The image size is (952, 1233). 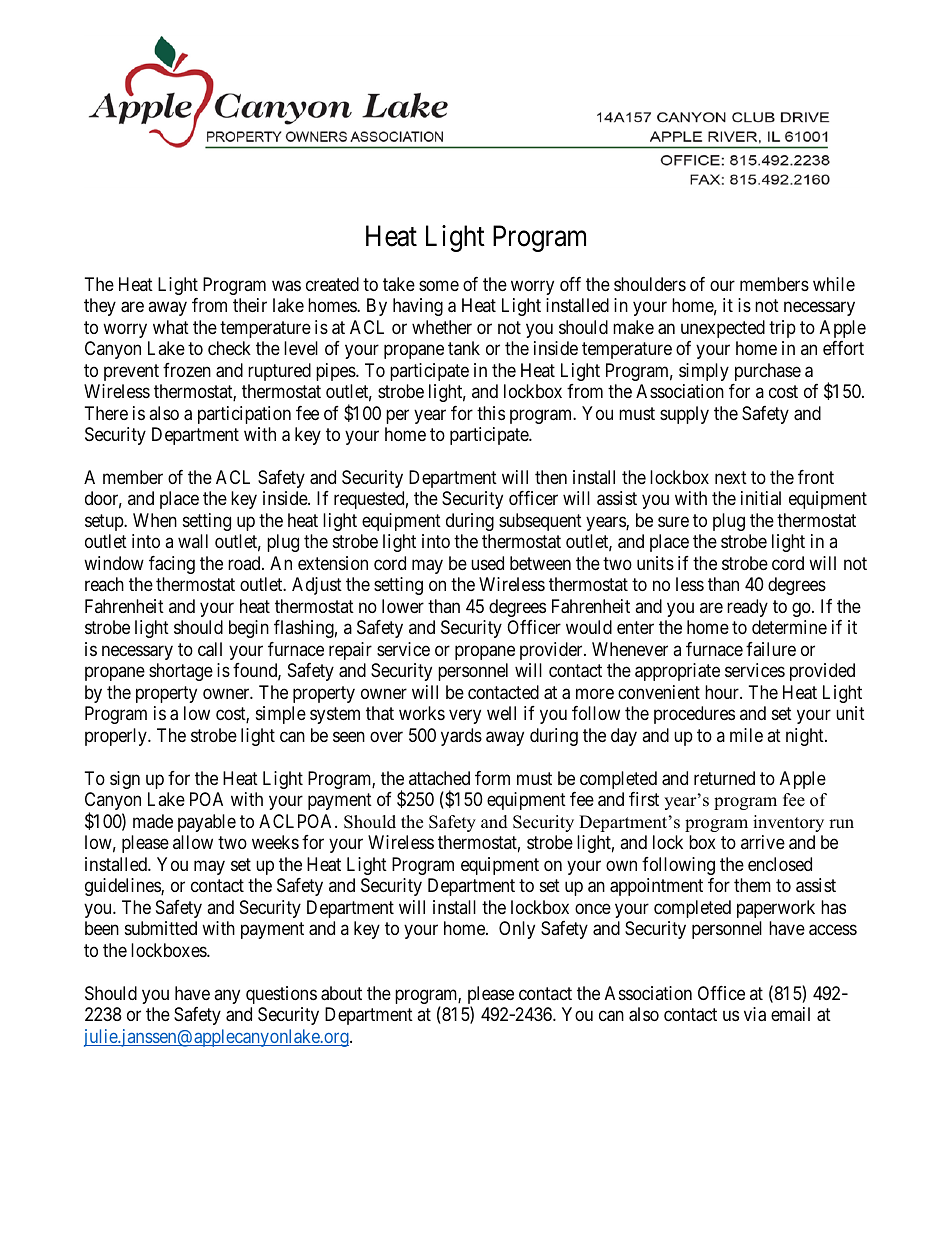 What do you see at coordinates (193, 541) in the screenshot?
I see `wall` at bounding box center [193, 541].
